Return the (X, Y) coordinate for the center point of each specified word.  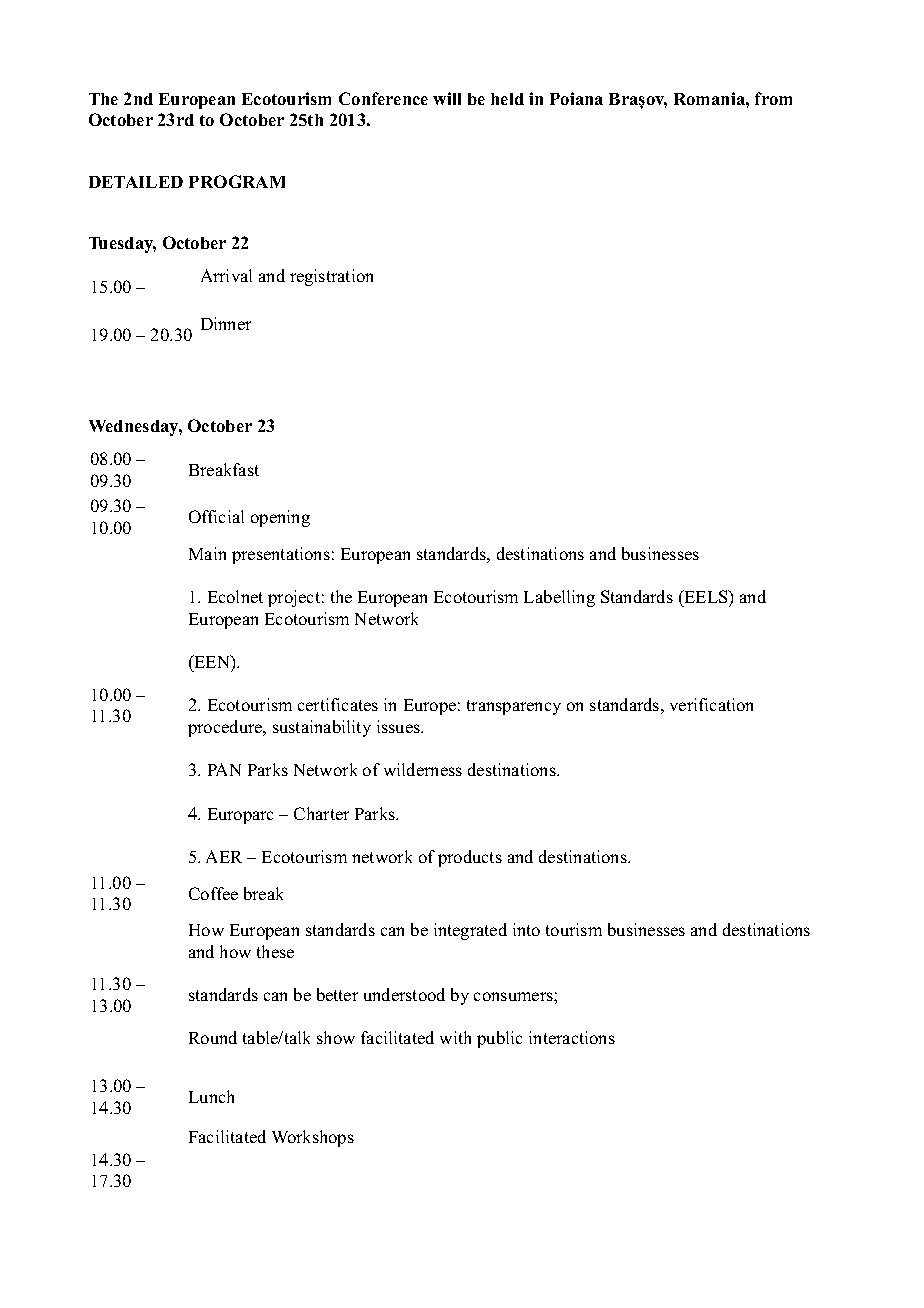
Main (207, 553)
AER (224, 856)
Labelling (559, 598)
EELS (706, 596)
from (773, 98)
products (470, 858)
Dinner (226, 323)
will (447, 98)
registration (331, 277)
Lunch (211, 1096)
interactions (572, 1037)
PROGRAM (237, 181)
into (526, 929)
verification (711, 704)
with (455, 1037)
